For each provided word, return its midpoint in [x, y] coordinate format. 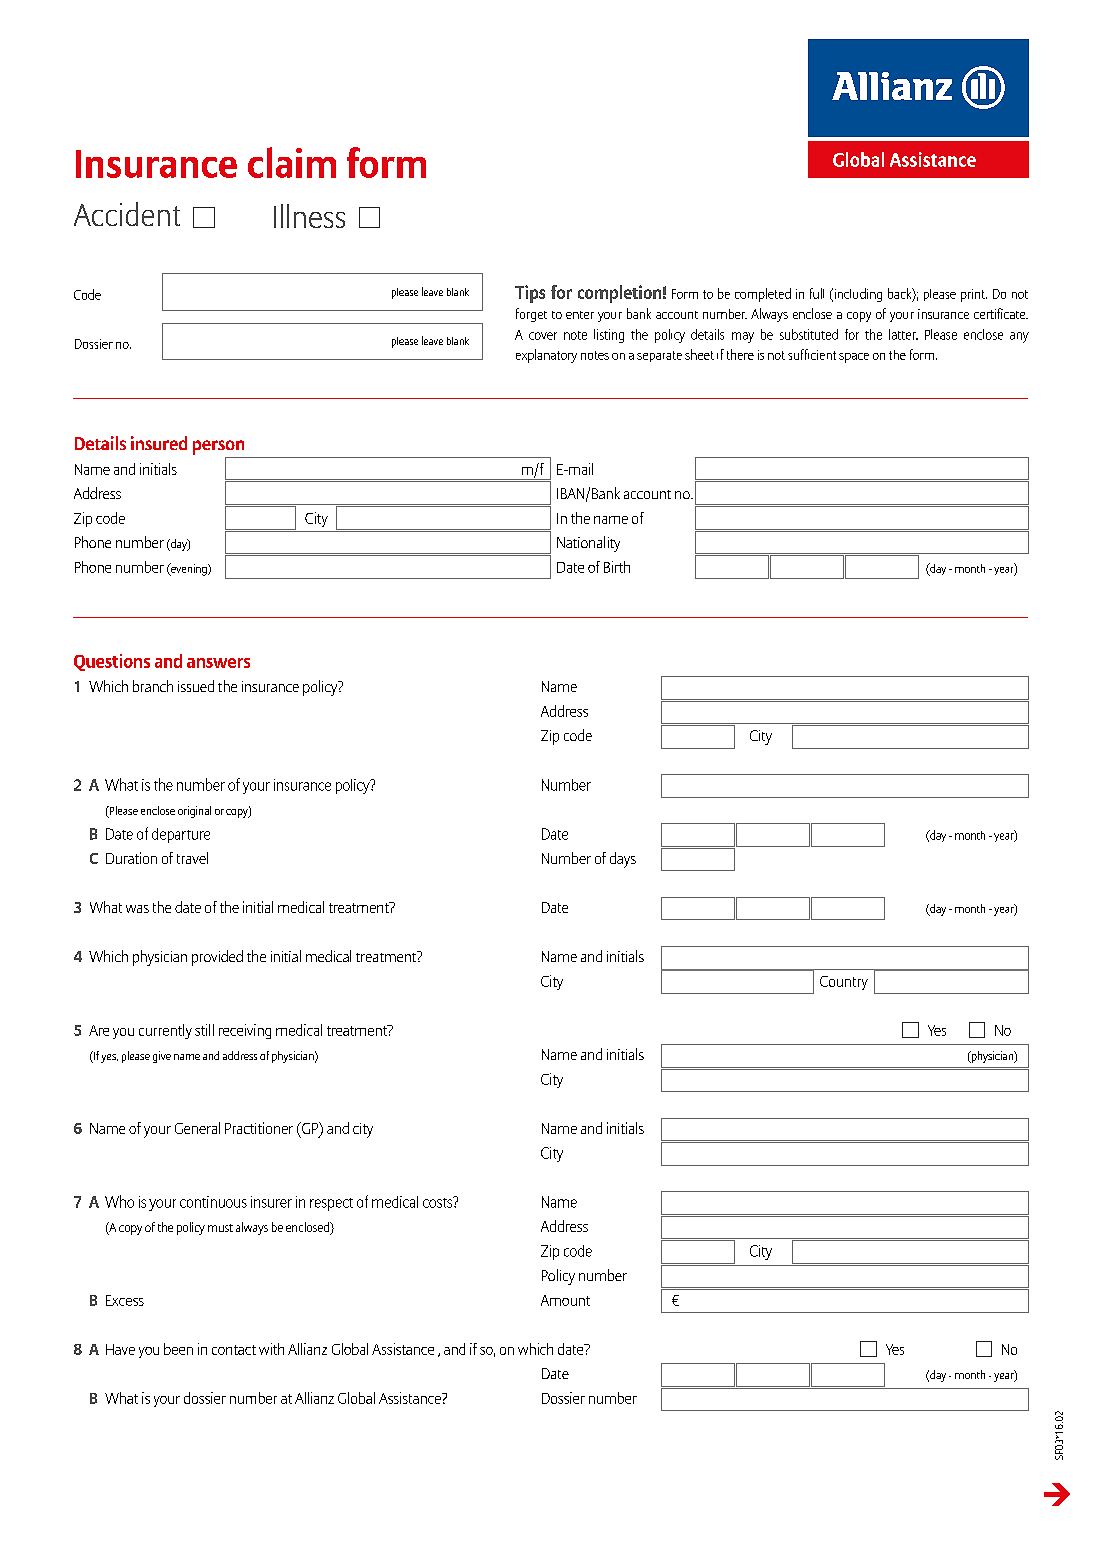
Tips [530, 294]
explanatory [546, 356]
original [194, 812]
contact [234, 1350]
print [974, 295]
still [204, 1030]
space [854, 358]
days [623, 860]
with [271, 1349]
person [218, 447]
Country [844, 983]
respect [331, 1204]
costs [439, 1202]
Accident [127, 214]
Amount [565, 1300]
